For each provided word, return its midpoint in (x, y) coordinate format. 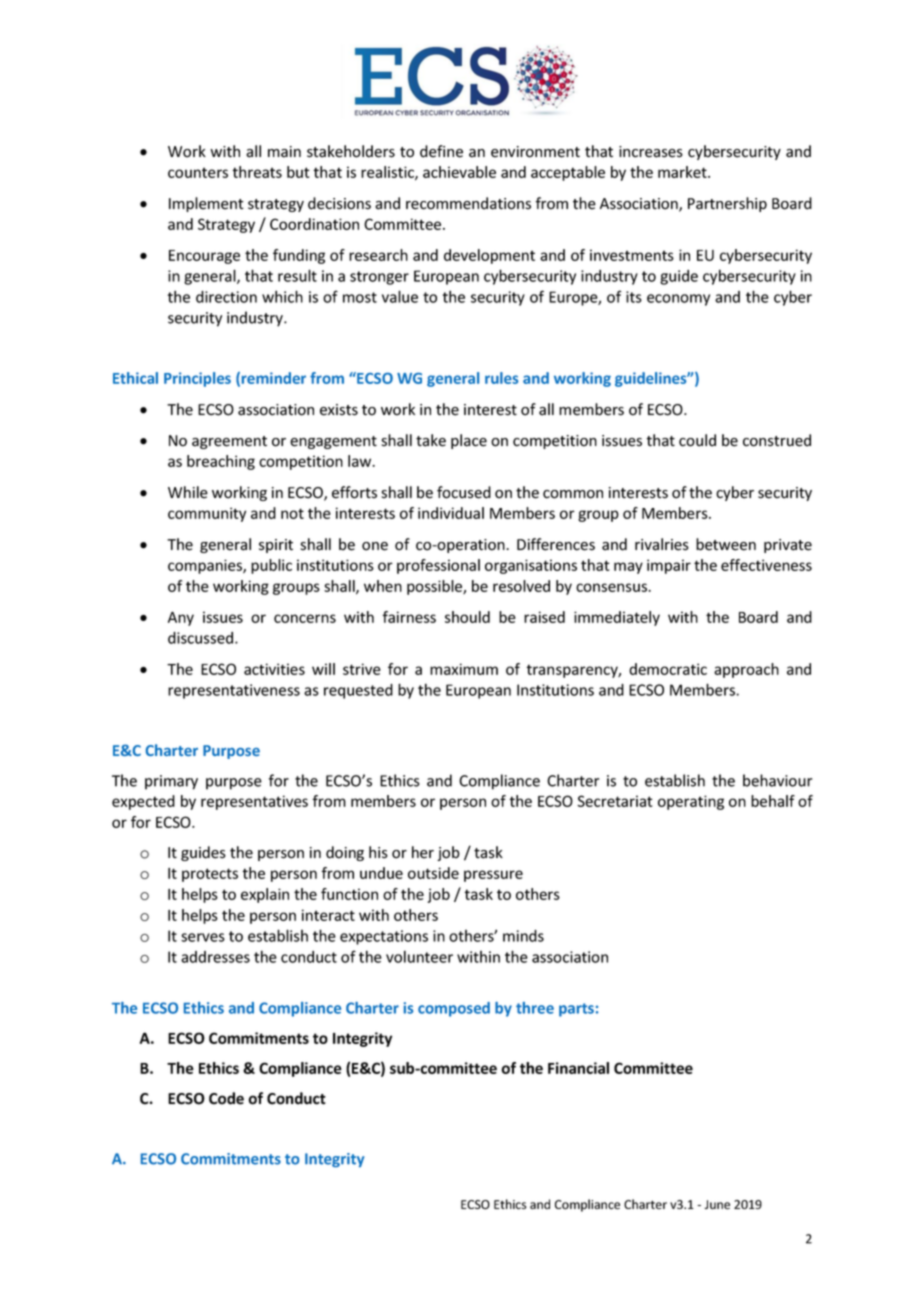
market (683, 172)
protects (210, 875)
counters (198, 172)
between (726, 544)
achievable (459, 172)
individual (451, 513)
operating (691, 802)
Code (226, 1098)
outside (433, 873)
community (207, 514)
